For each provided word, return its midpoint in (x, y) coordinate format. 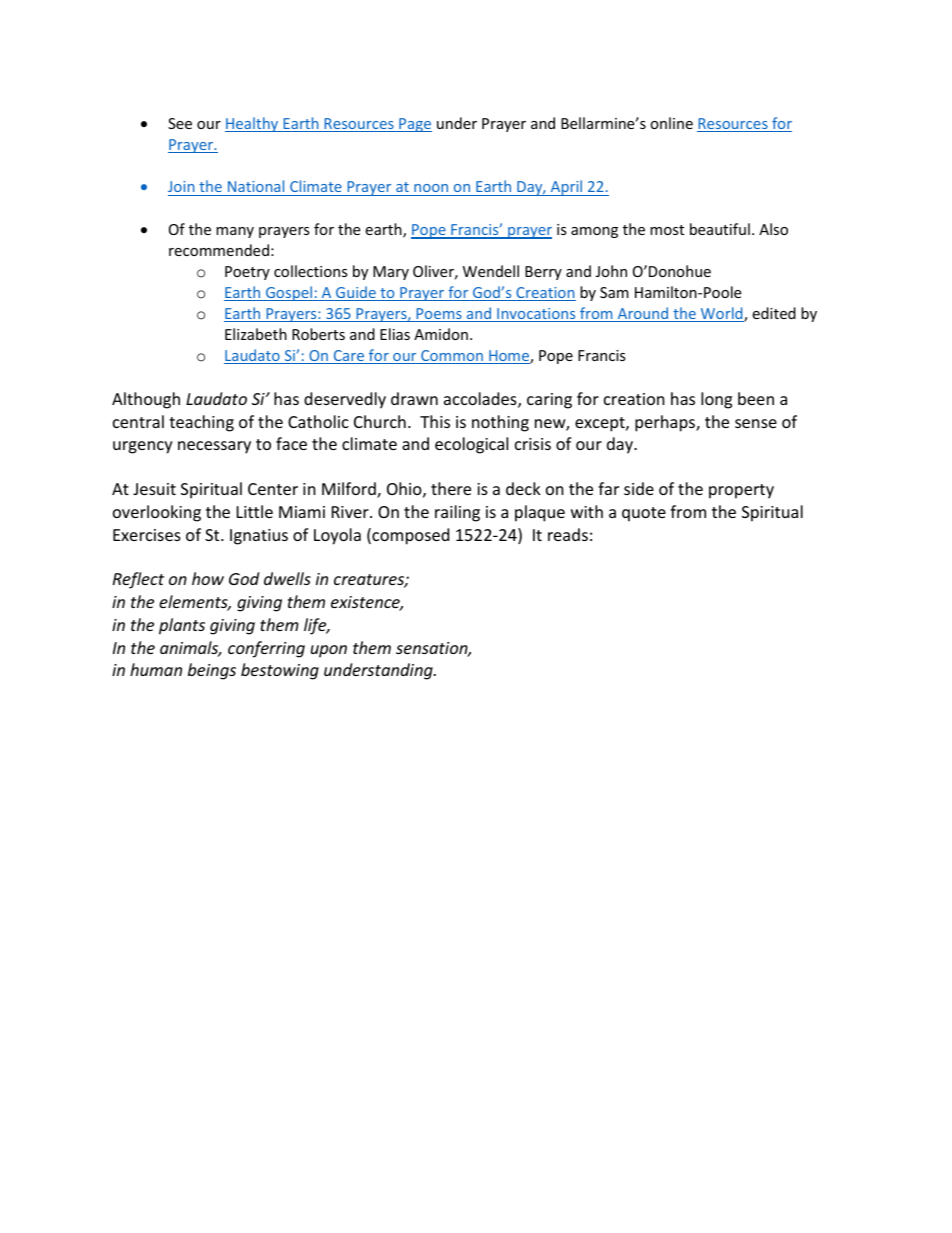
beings (212, 671)
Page (414, 125)
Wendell (491, 271)
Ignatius (259, 537)
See (180, 123)
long (716, 400)
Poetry (247, 273)
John (611, 271)
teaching (201, 423)
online (671, 123)
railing (457, 513)
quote (644, 514)
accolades (481, 400)
